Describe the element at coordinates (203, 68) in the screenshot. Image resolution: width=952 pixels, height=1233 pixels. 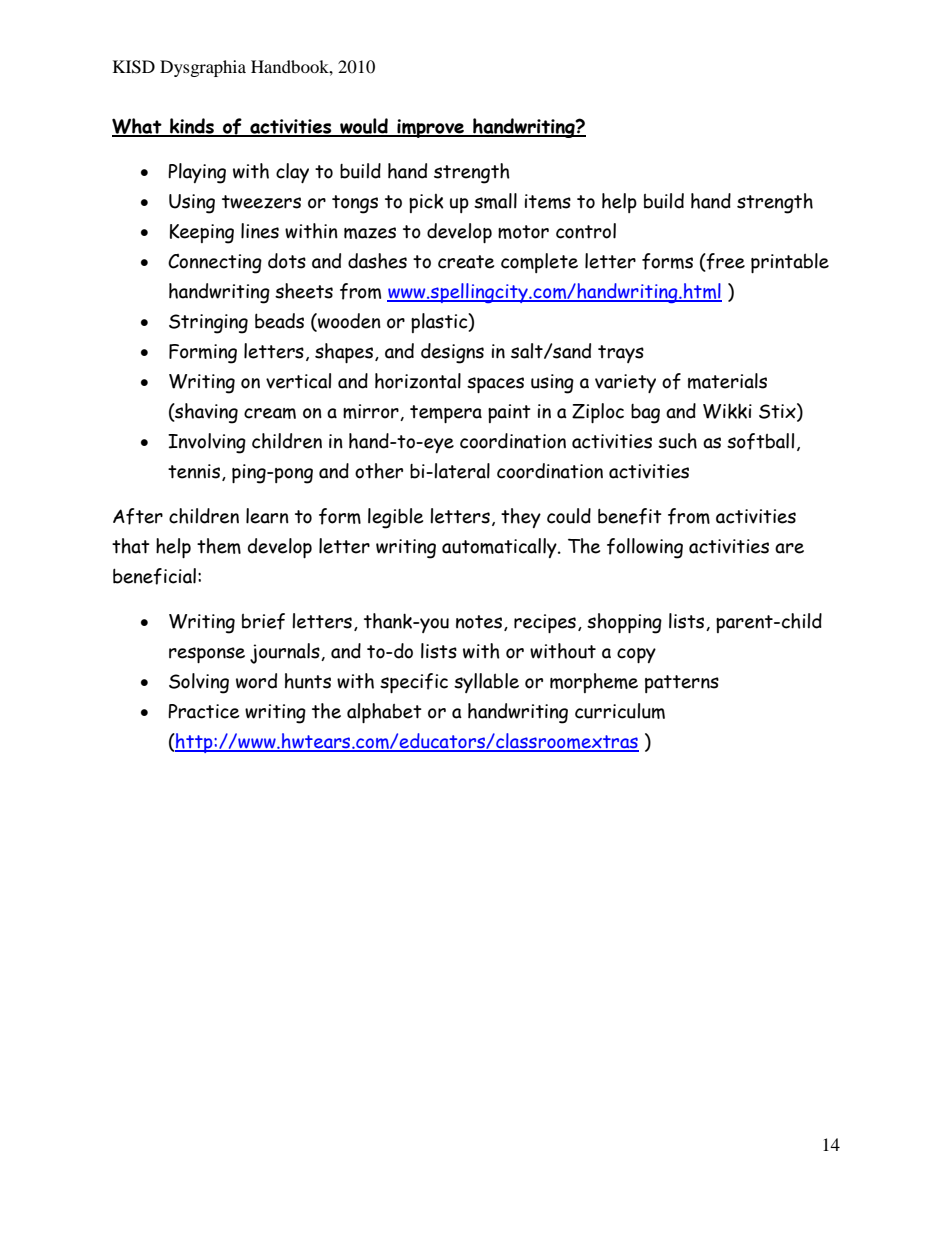
I see `Dysgraphia` at that location.
